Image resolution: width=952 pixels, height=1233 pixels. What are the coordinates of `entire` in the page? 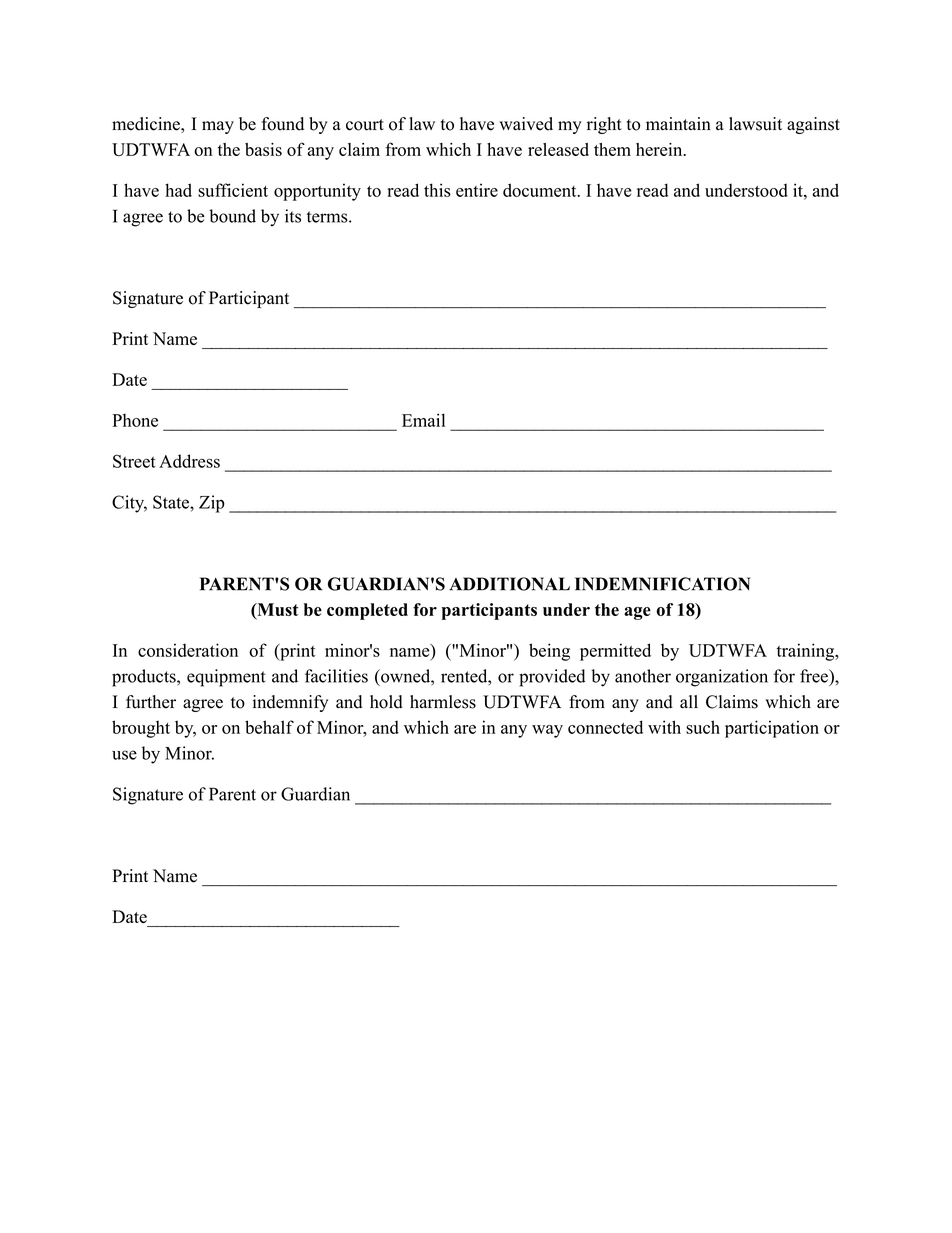 It's located at (477, 190).
